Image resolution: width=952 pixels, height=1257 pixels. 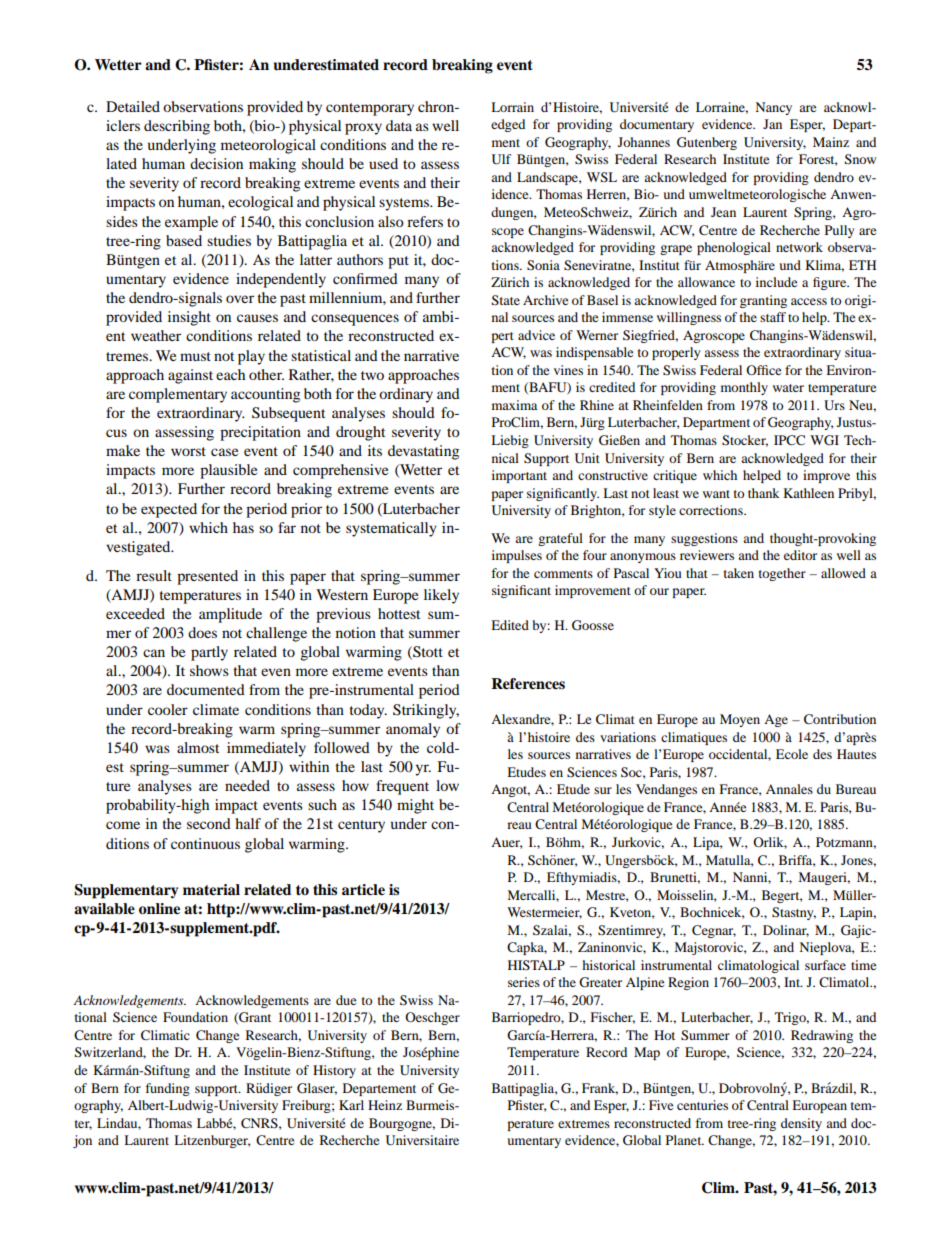 I want to click on together, so click(x=782, y=574).
